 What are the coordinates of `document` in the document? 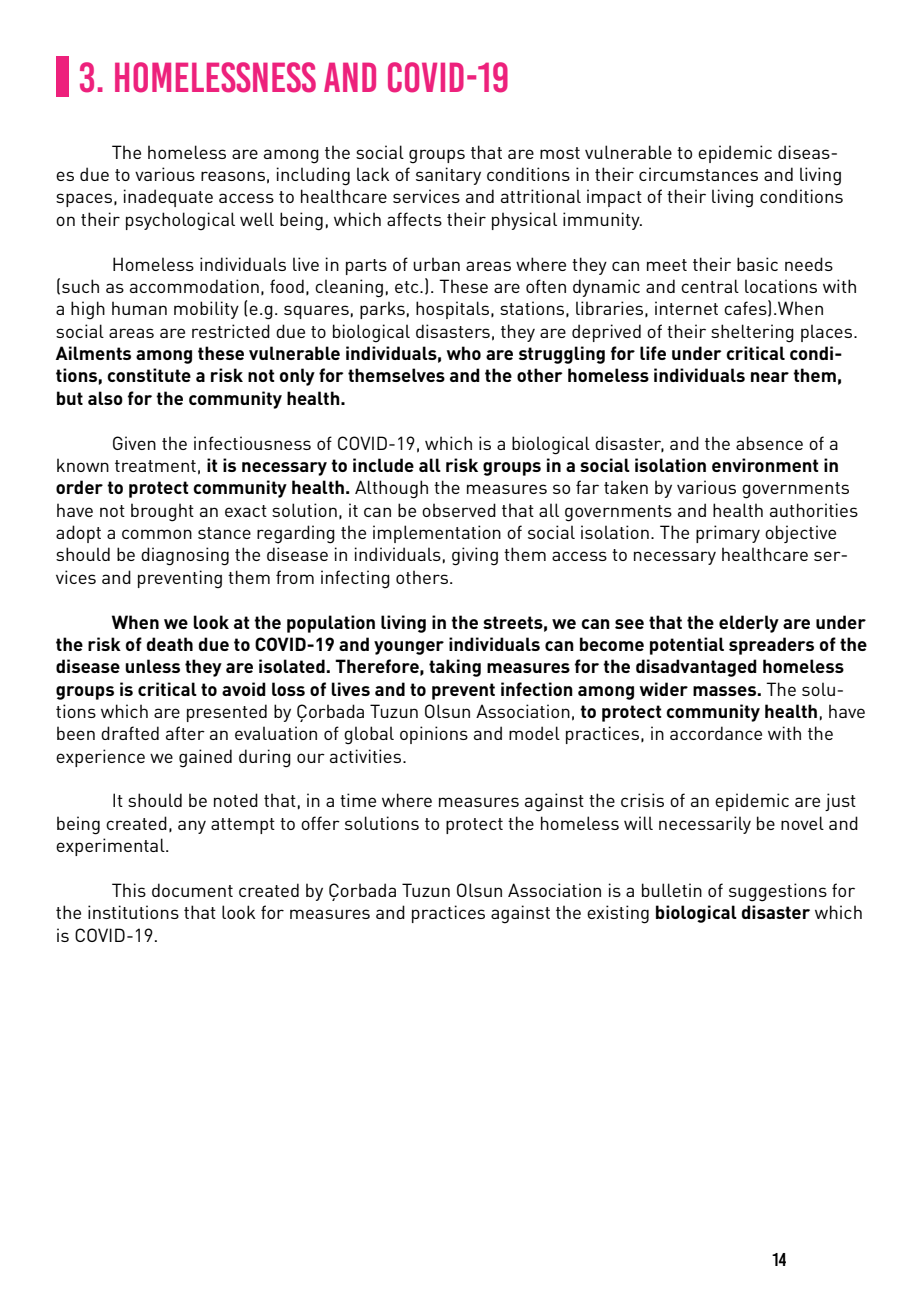 It's located at (192, 890).
